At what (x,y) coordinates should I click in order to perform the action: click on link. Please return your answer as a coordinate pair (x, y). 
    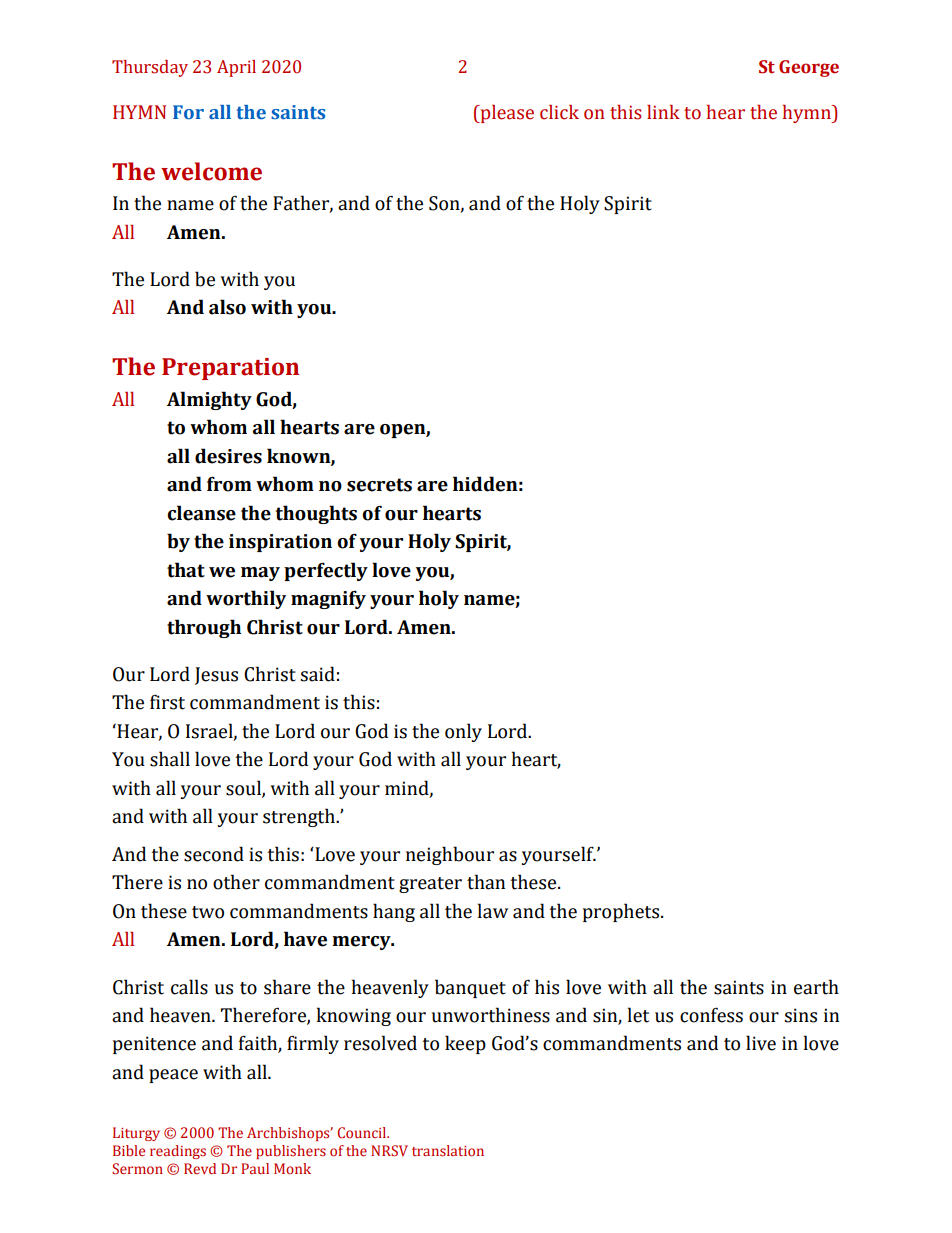
    Looking at the image, I should click on (663, 112).
